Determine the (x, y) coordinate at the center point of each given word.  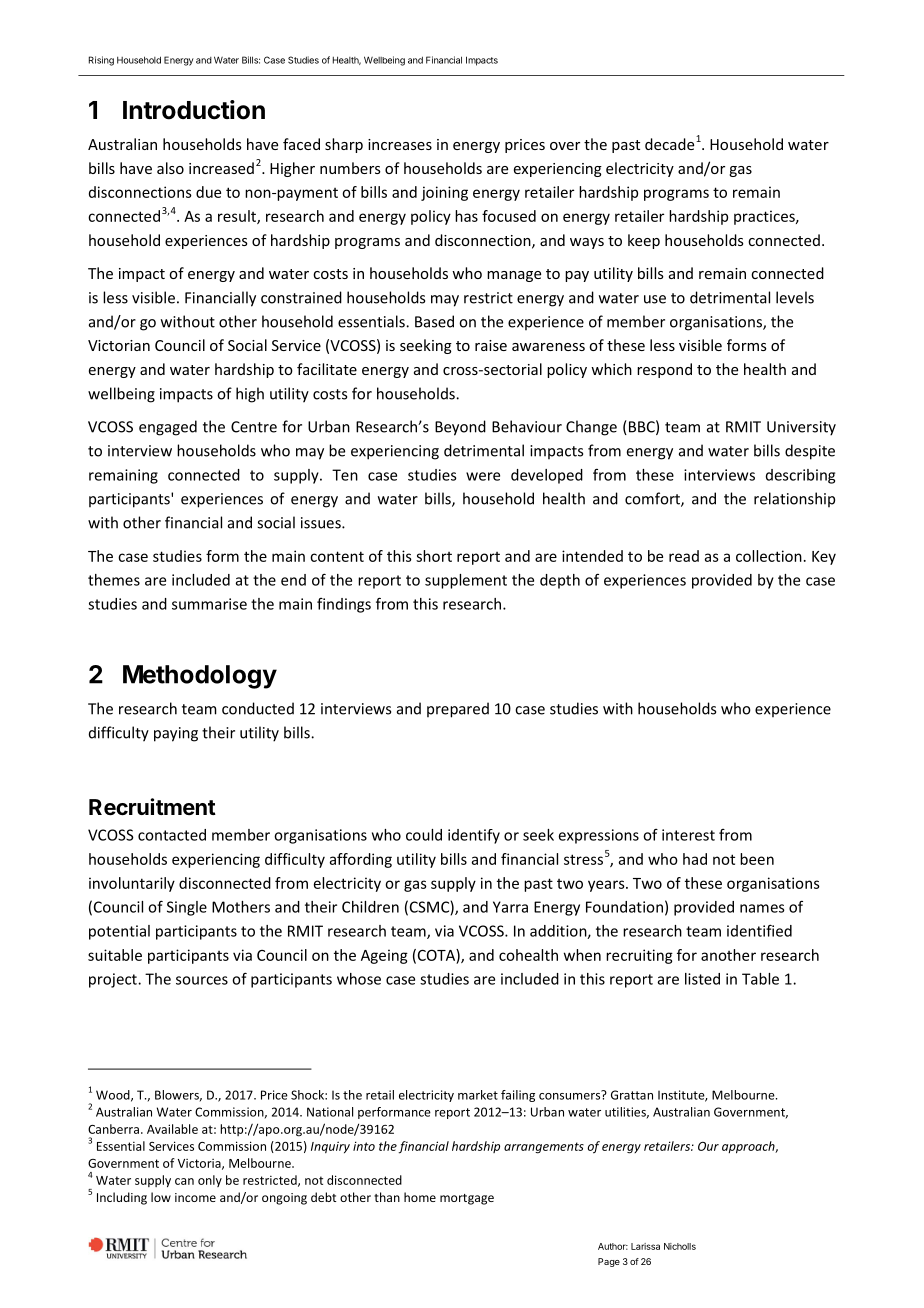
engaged (168, 428)
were (483, 476)
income (195, 1197)
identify (474, 836)
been (757, 859)
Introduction (194, 110)
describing (800, 476)
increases (400, 144)
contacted (172, 835)
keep (644, 241)
